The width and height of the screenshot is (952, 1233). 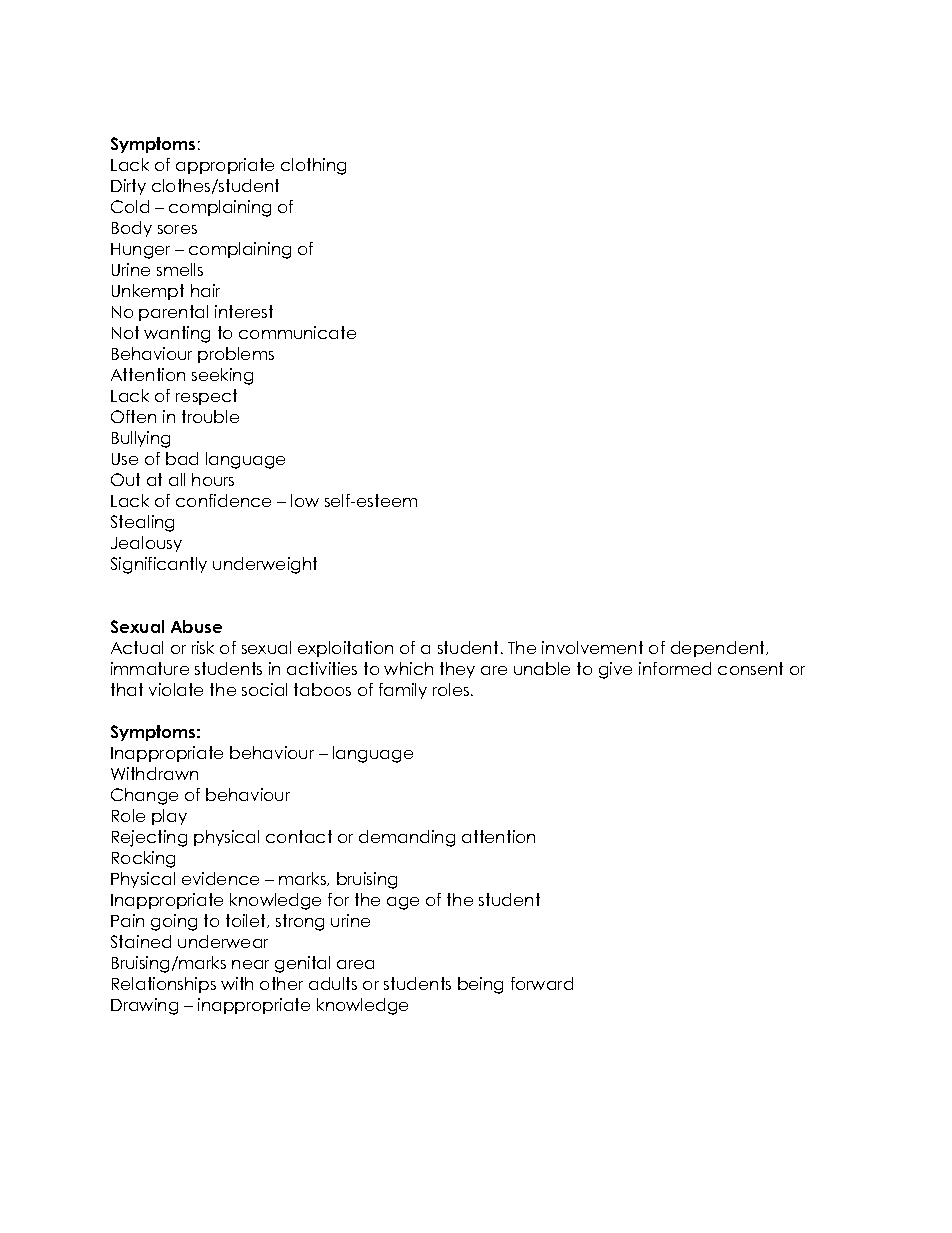 I want to click on low, so click(x=305, y=500).
